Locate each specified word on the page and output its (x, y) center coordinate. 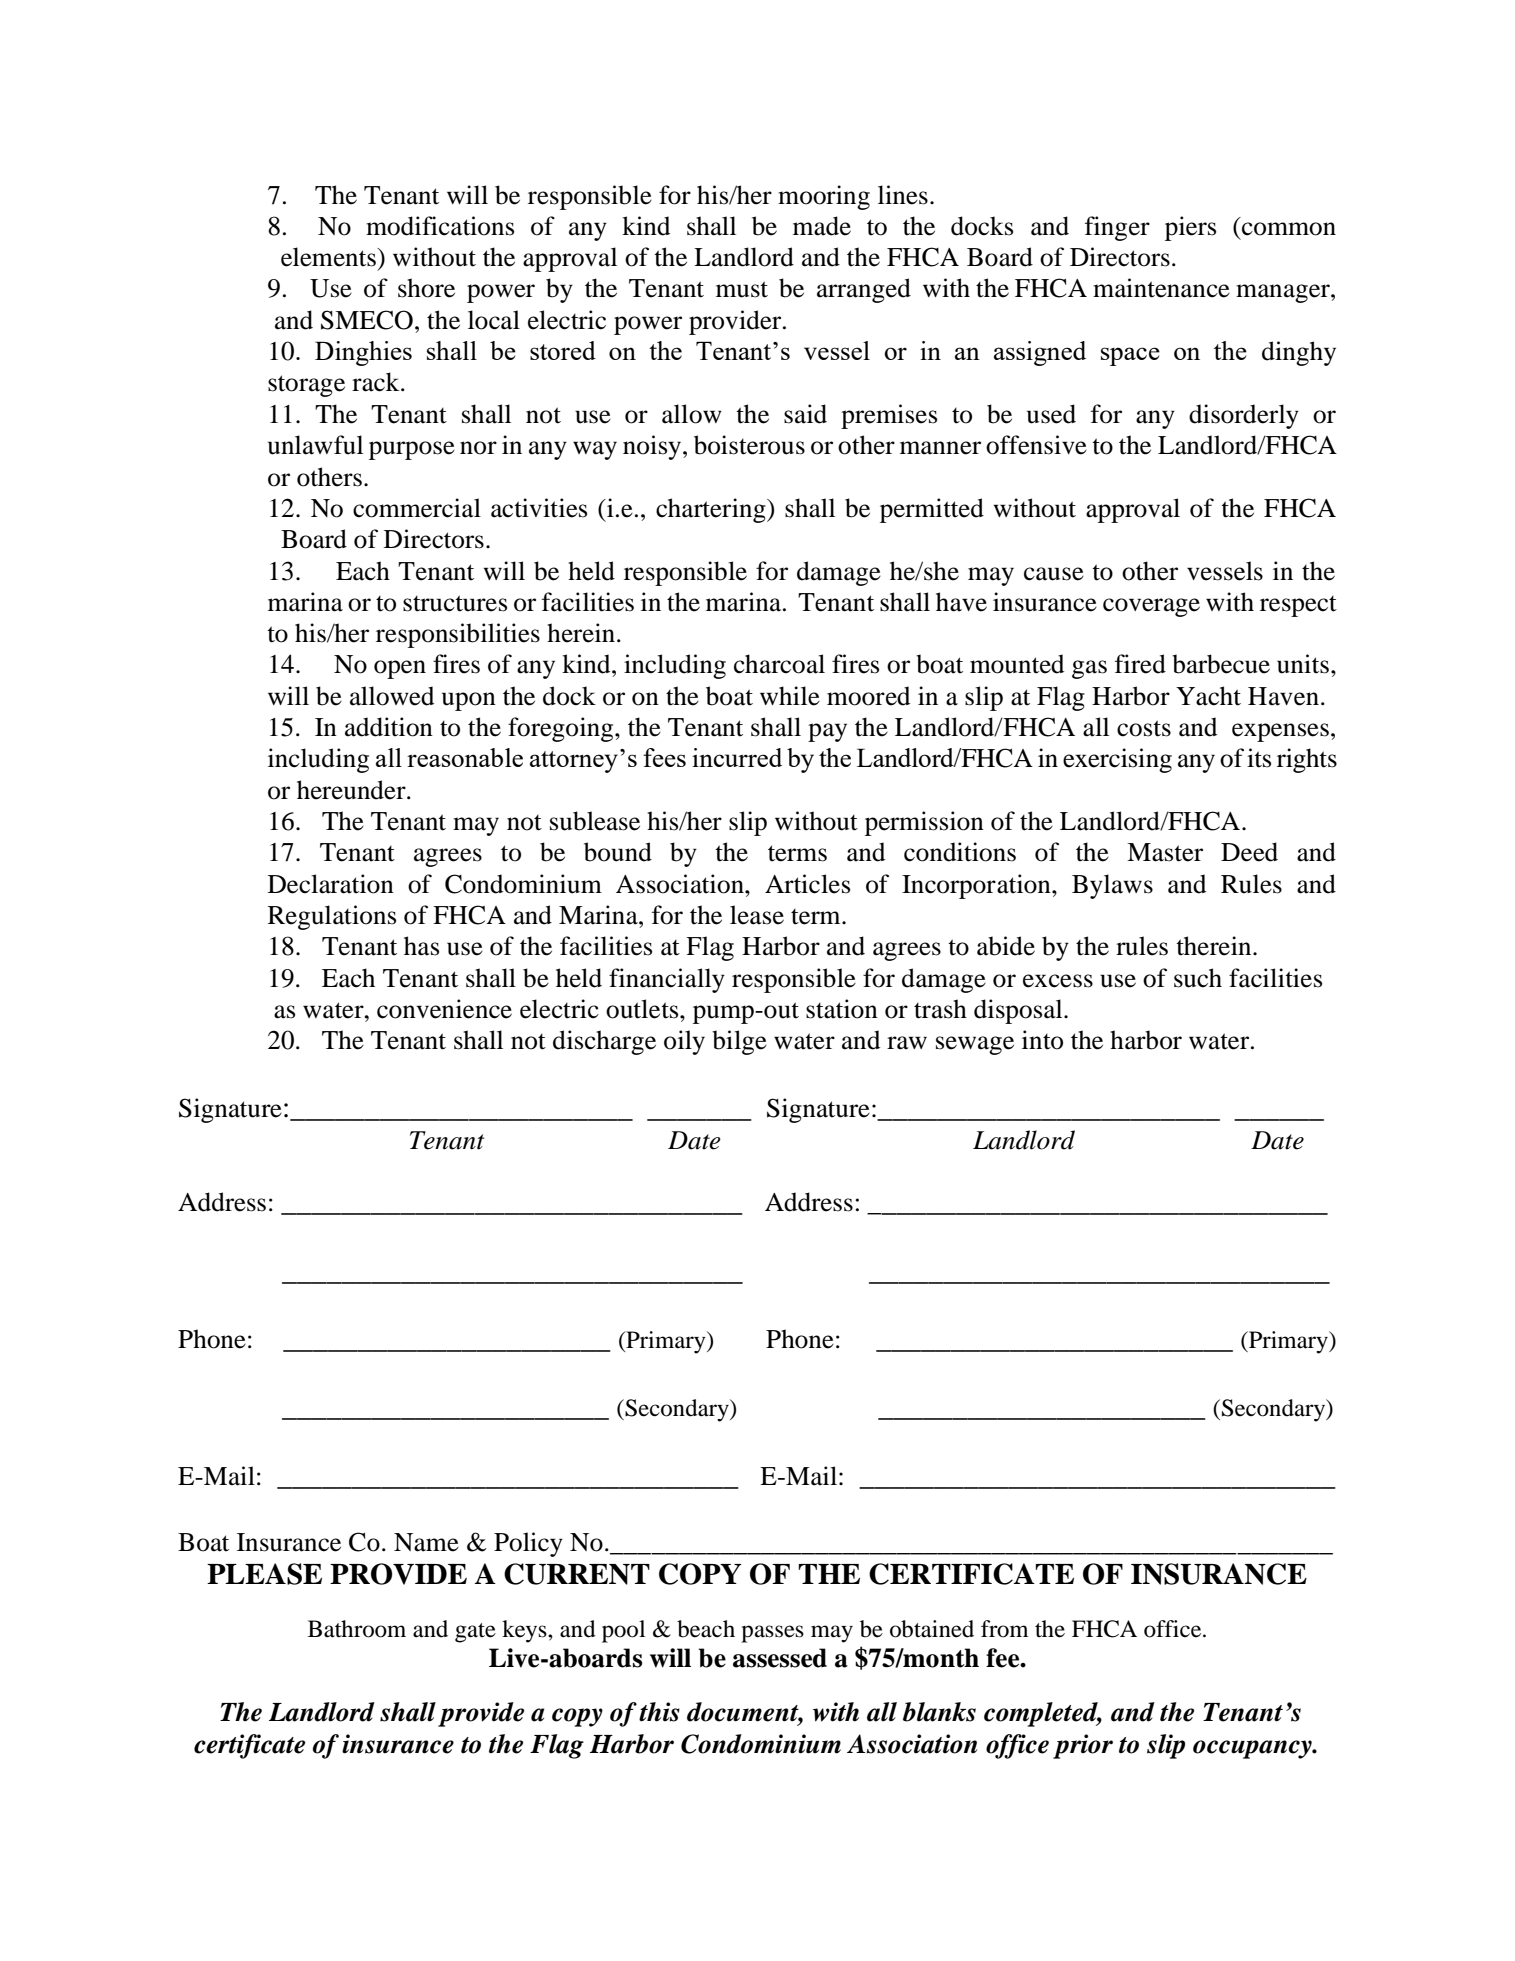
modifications (440, 226)
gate (475, 1633)
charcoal (779, 664)
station (842, 1009)
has (421, 946)
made (822, 226)
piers (1190, 228)
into (1042, 1040)
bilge (739, 1042)
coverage (1151, 607)
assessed (780, 1658)
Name (426, 1542)
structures (455, 603)
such (1198, 978)
